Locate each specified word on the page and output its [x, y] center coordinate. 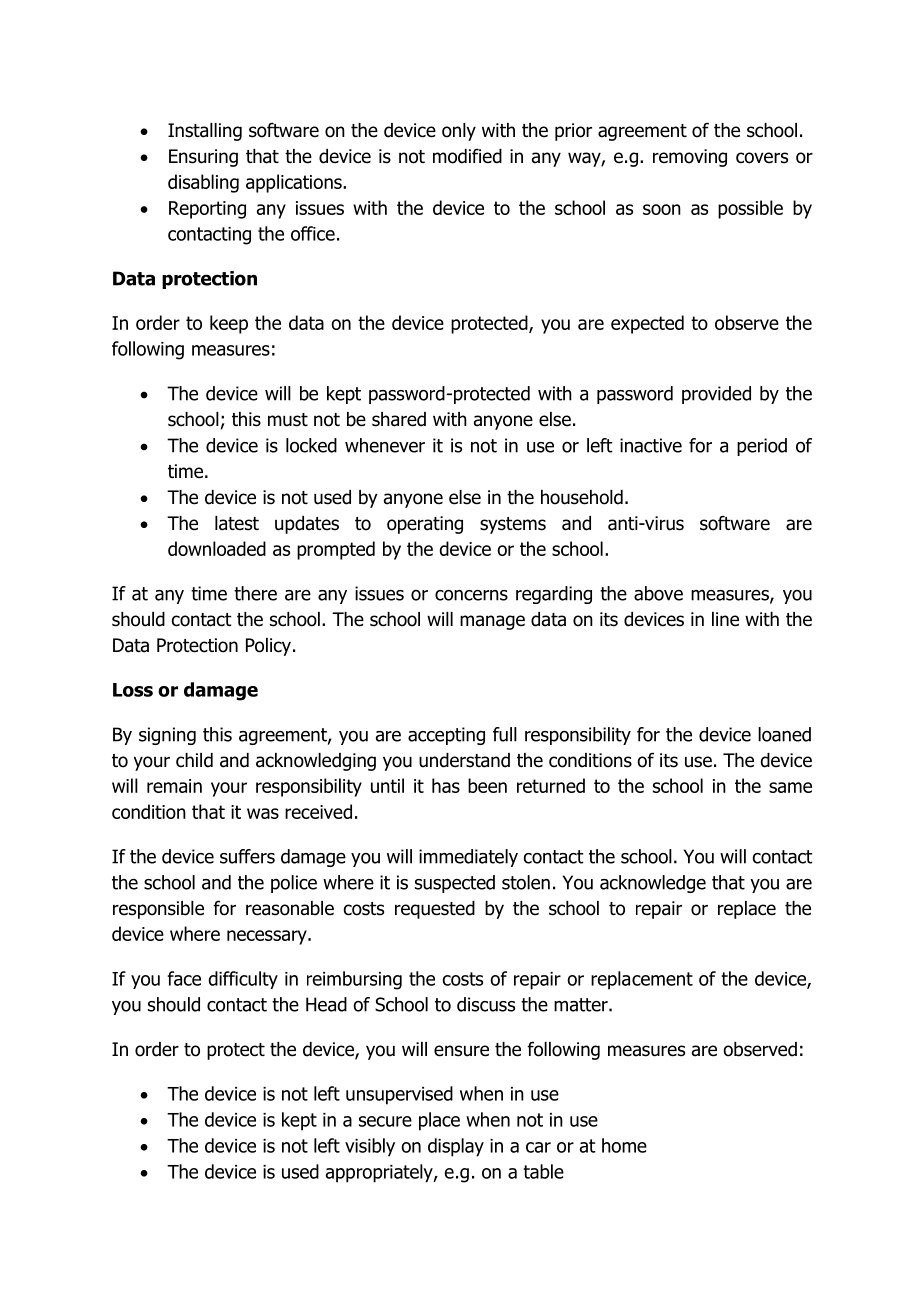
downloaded [217, 548]
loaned [784, 734]
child [194, 760]
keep [229, 324]
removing [690, 158]
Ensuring [203, 158]
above [658, 593]
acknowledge [653, 884]
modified [467, 156]
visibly [370, 1147]
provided [716, 395]
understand [464, 760]
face [184, 978]
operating [425, 525]
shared [399, 419]
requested [435, 910]
